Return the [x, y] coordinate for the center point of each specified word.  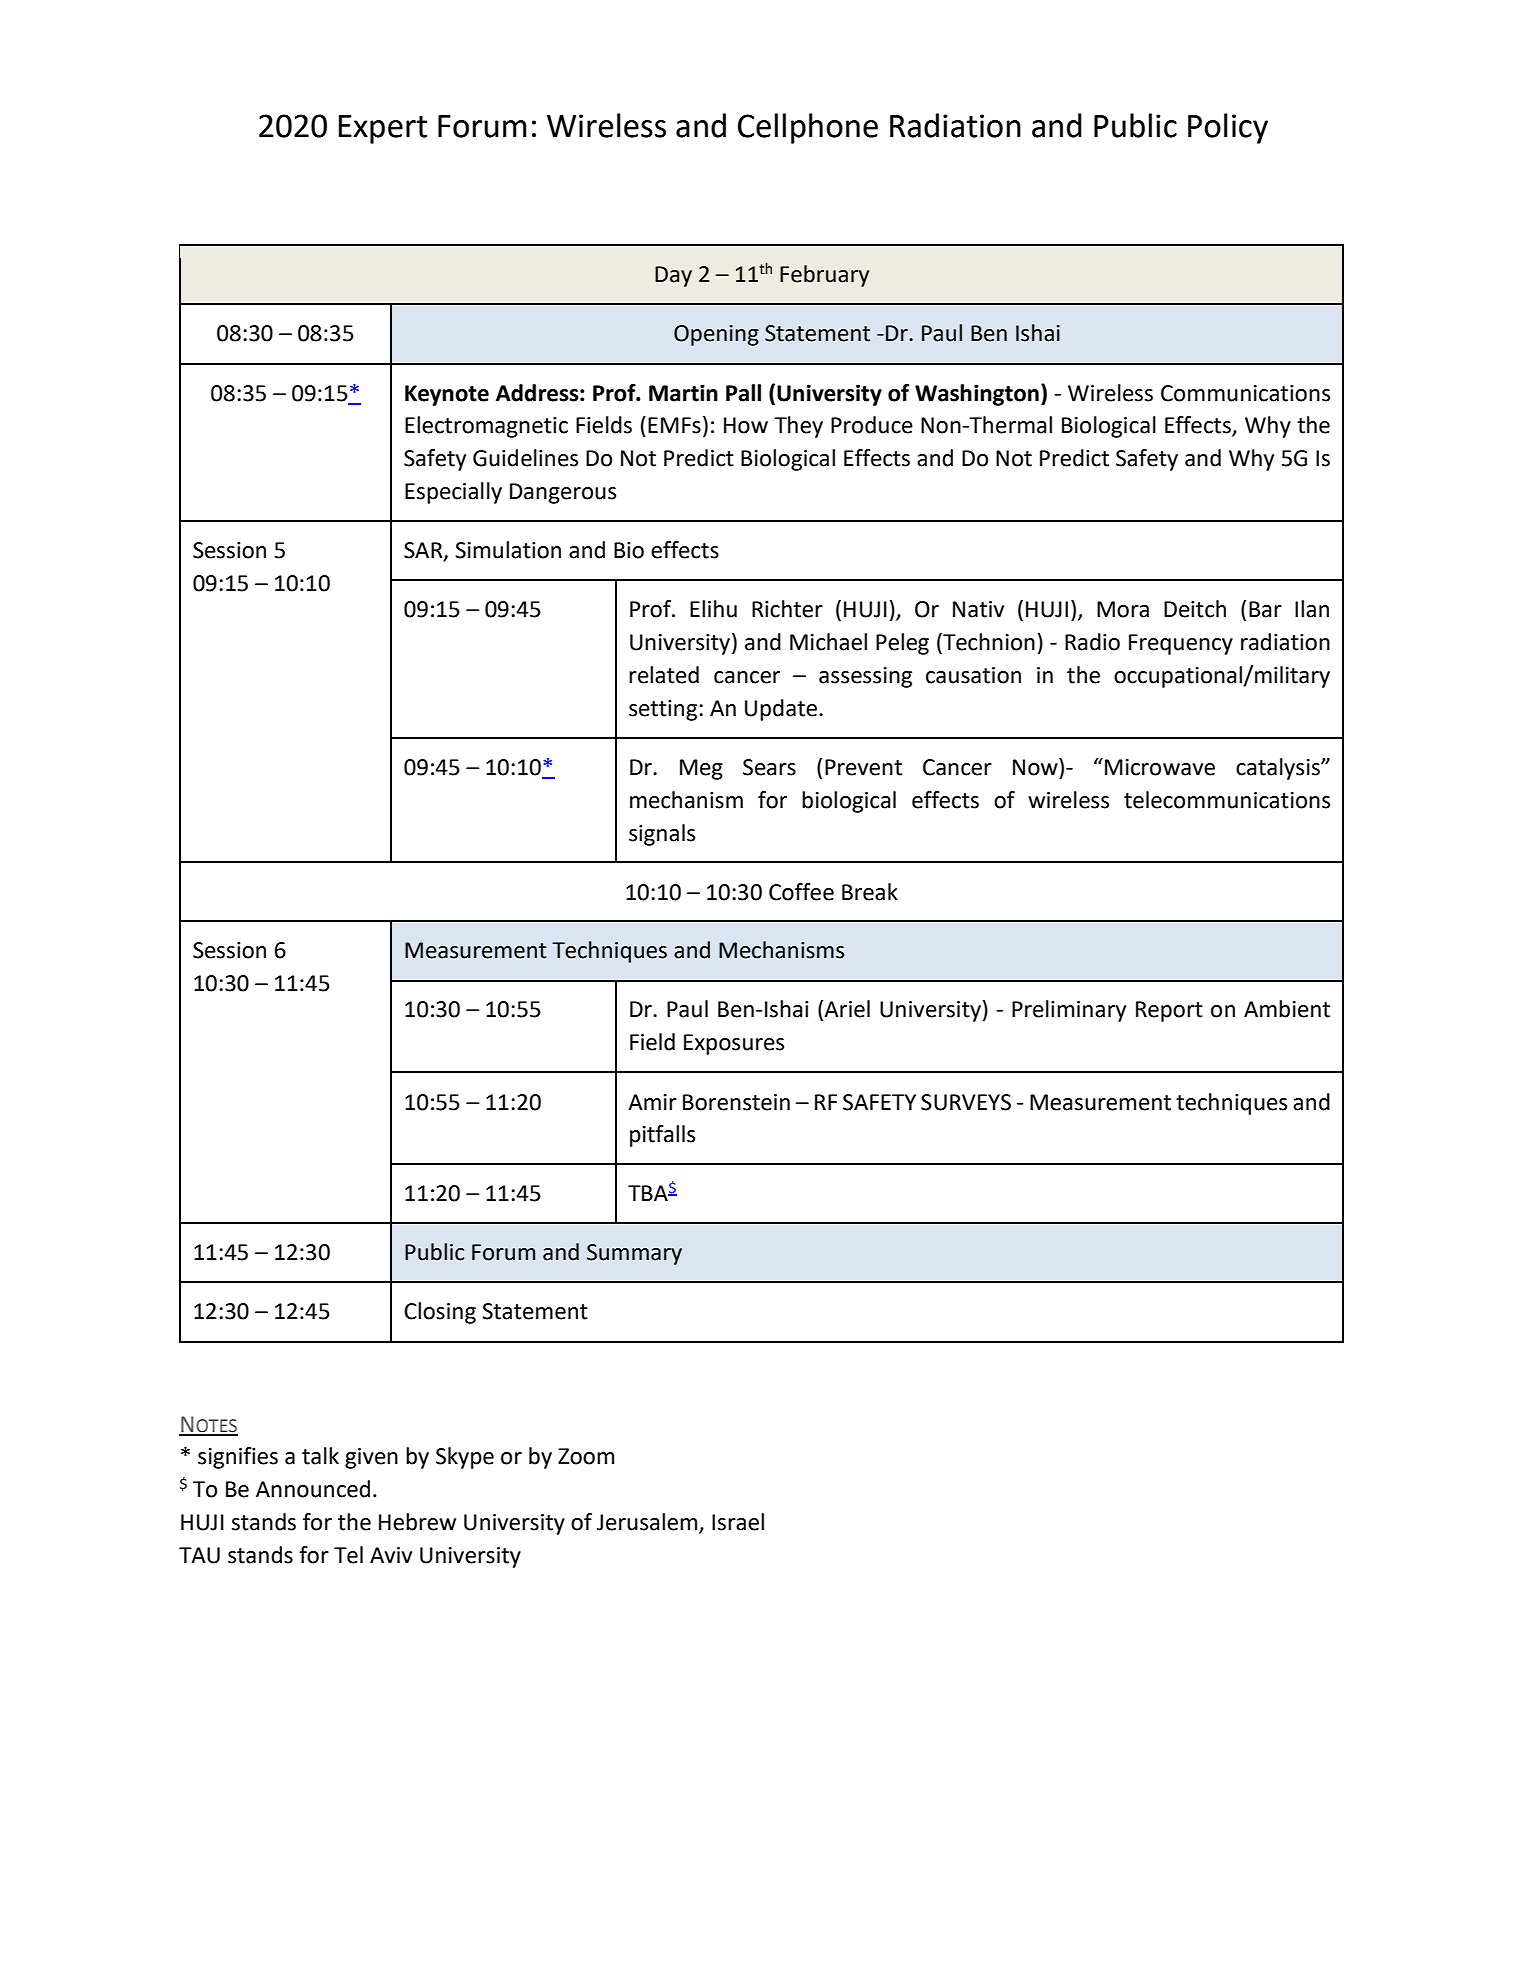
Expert [383, 129]
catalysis [1279, 769]
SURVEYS [966, 1102]
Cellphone [808, 128]
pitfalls [662, 1136]
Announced [313, 1489]
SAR [424, 551]
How [746, 425]
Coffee [801, 892]
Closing [440, 1313]
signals [662, 835]
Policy [1228, 128]
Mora [1123, 609]
